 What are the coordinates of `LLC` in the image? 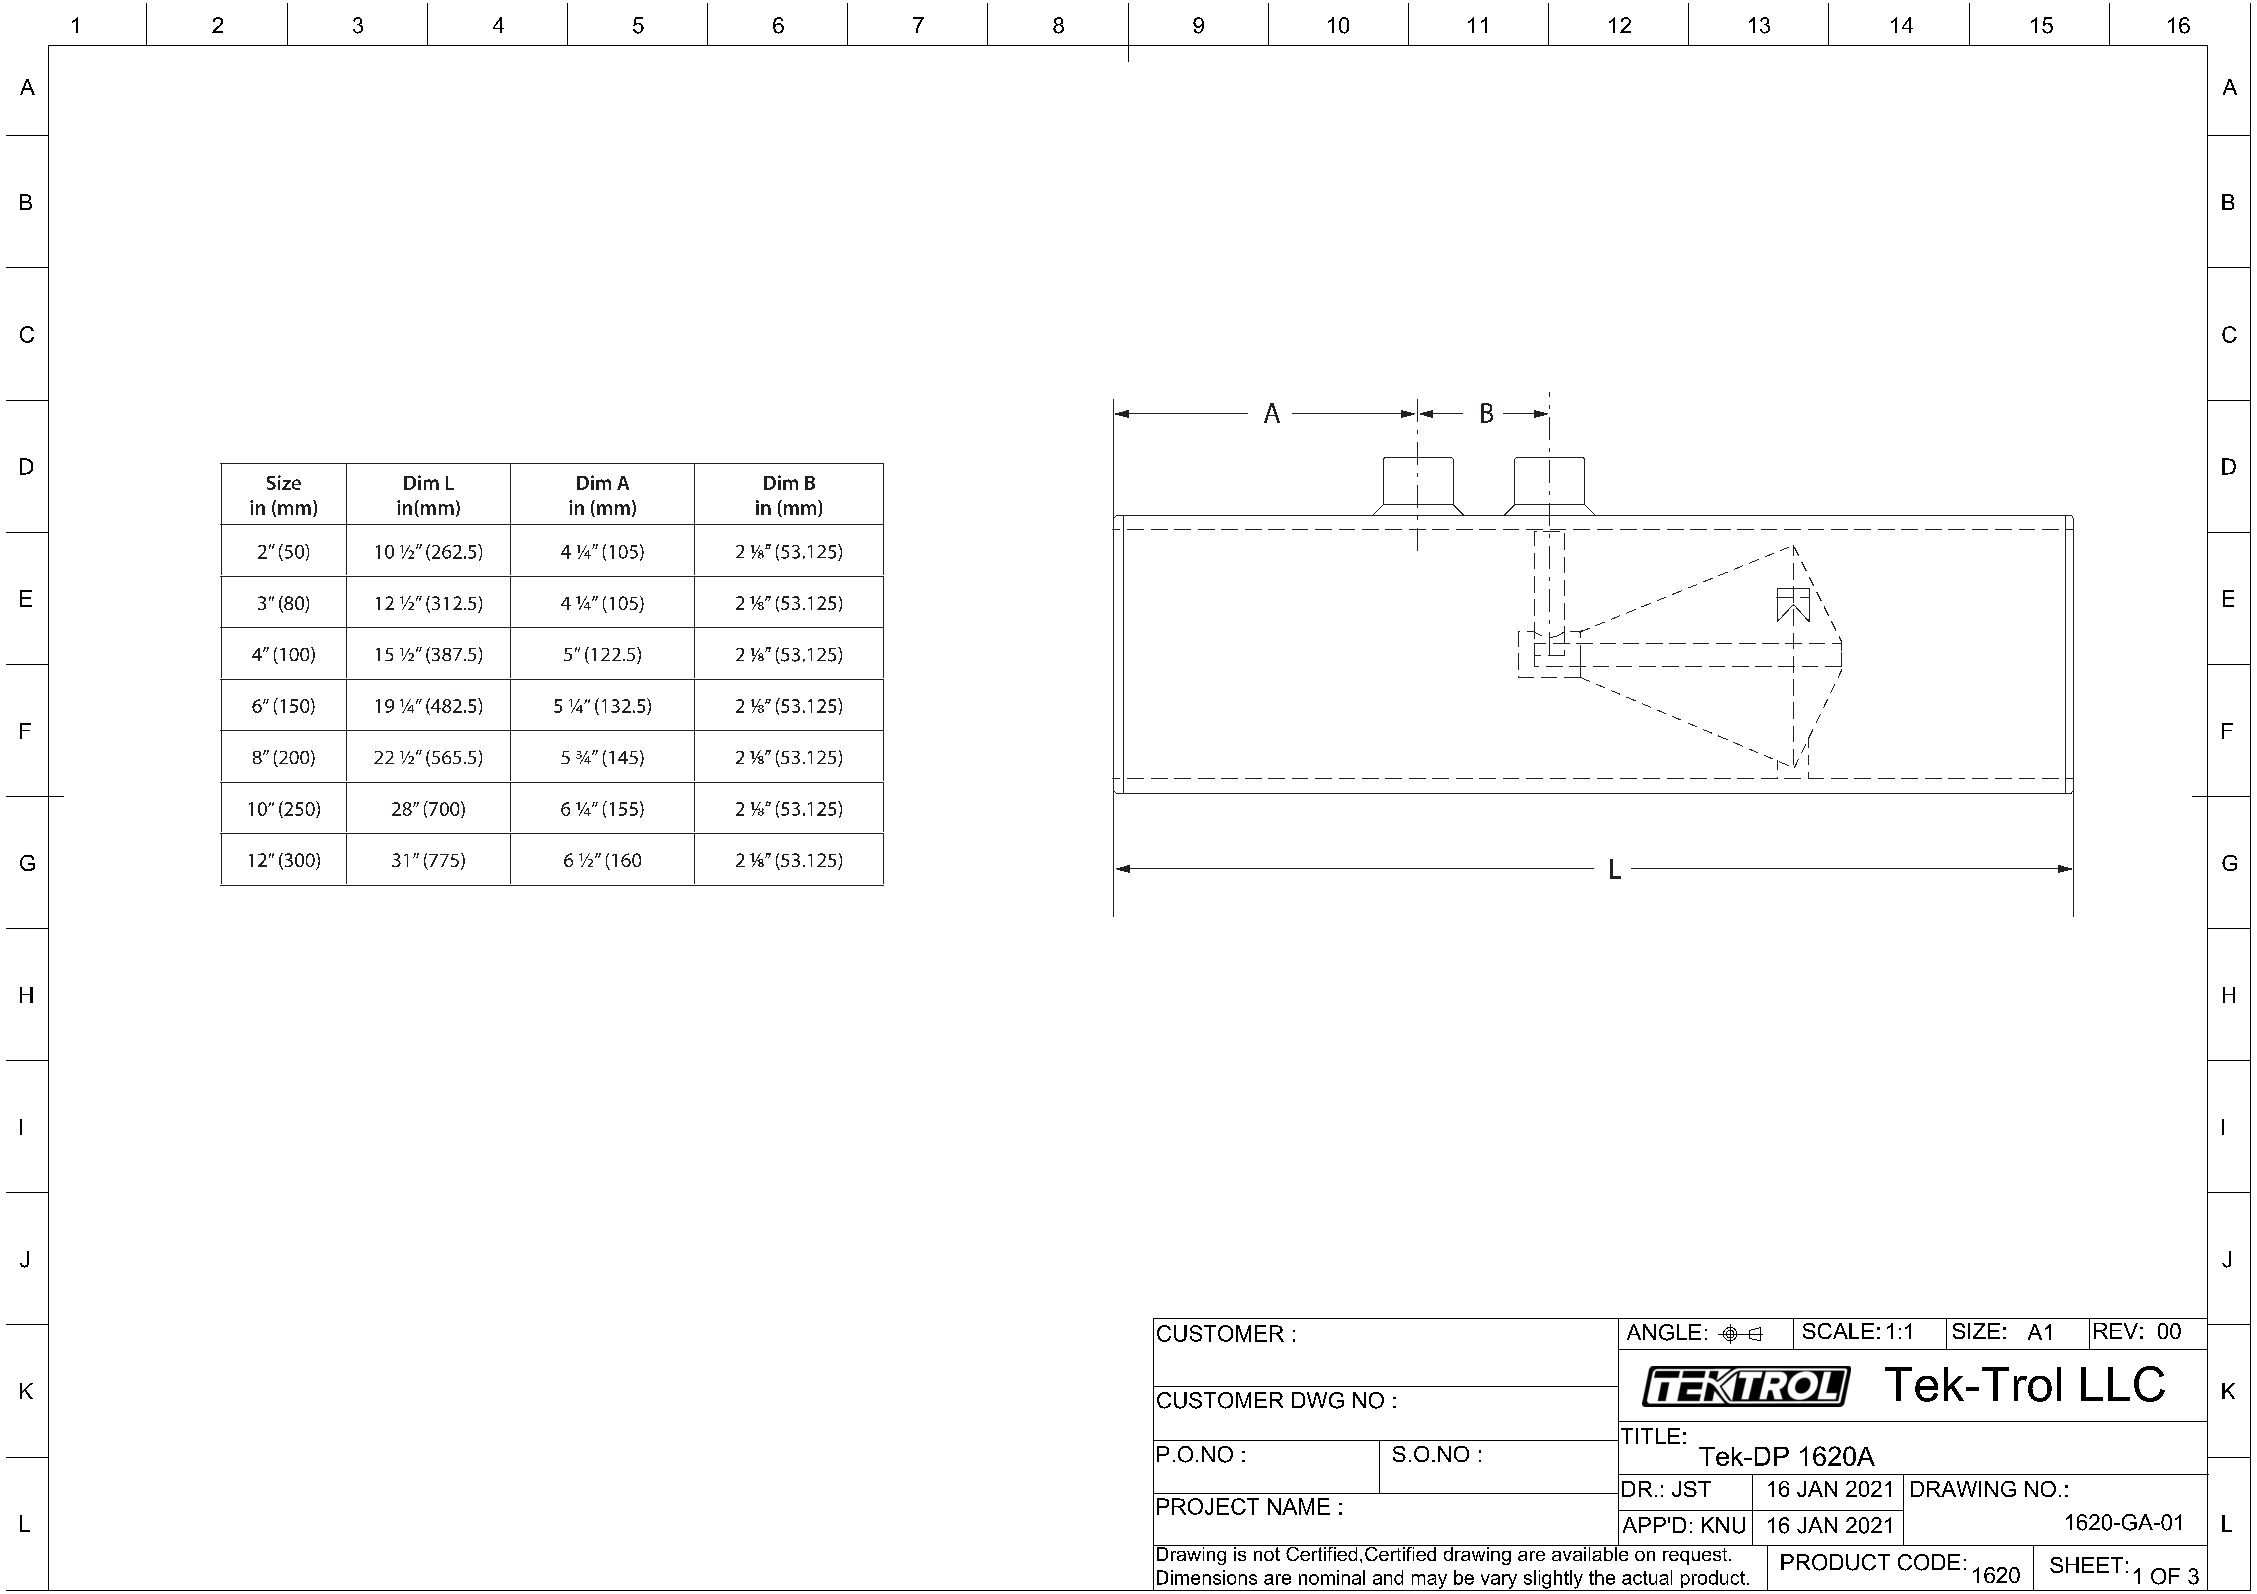 It's located at (2123, 1384).
